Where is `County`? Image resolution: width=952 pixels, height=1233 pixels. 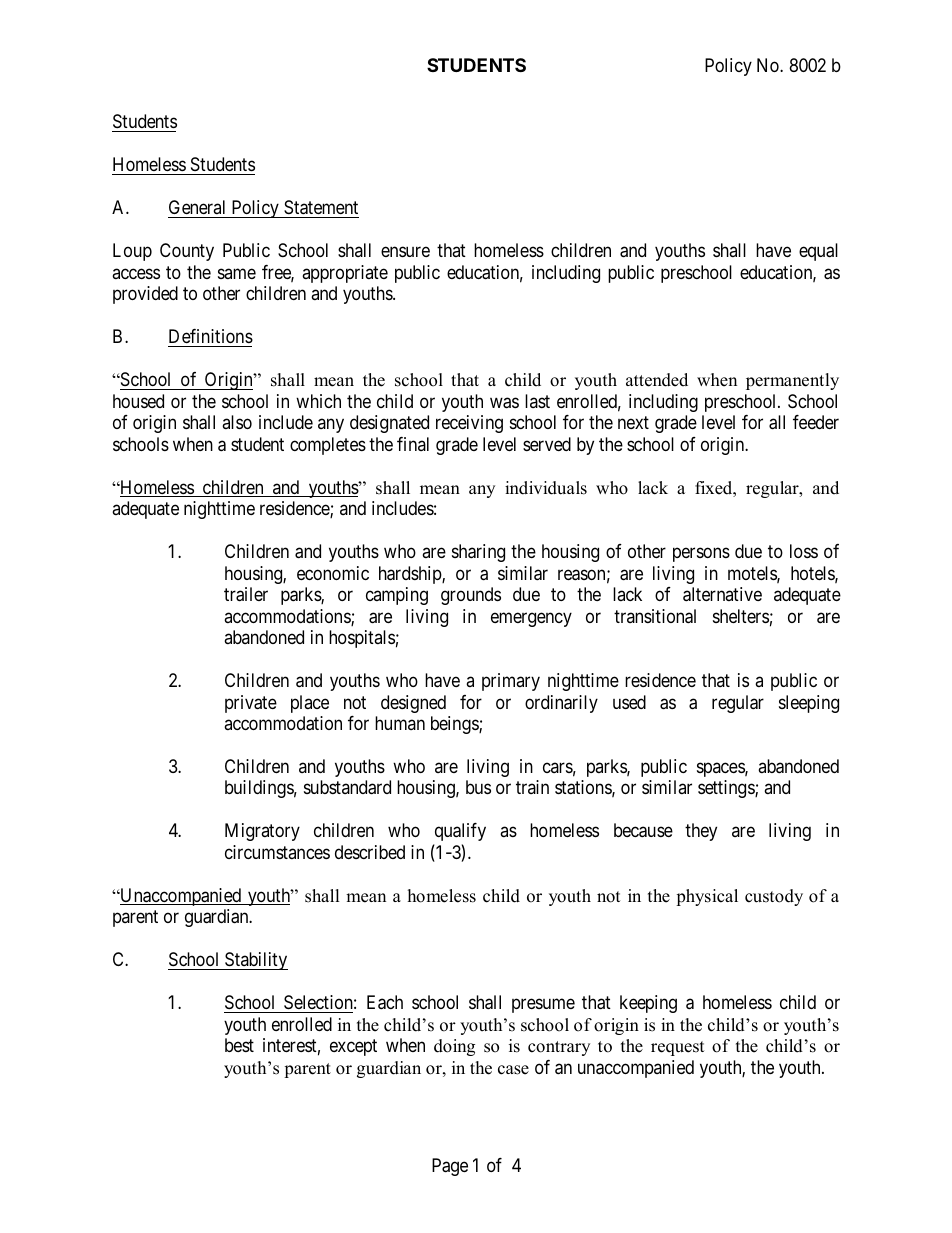 County is located at coordinates (187, 252).
